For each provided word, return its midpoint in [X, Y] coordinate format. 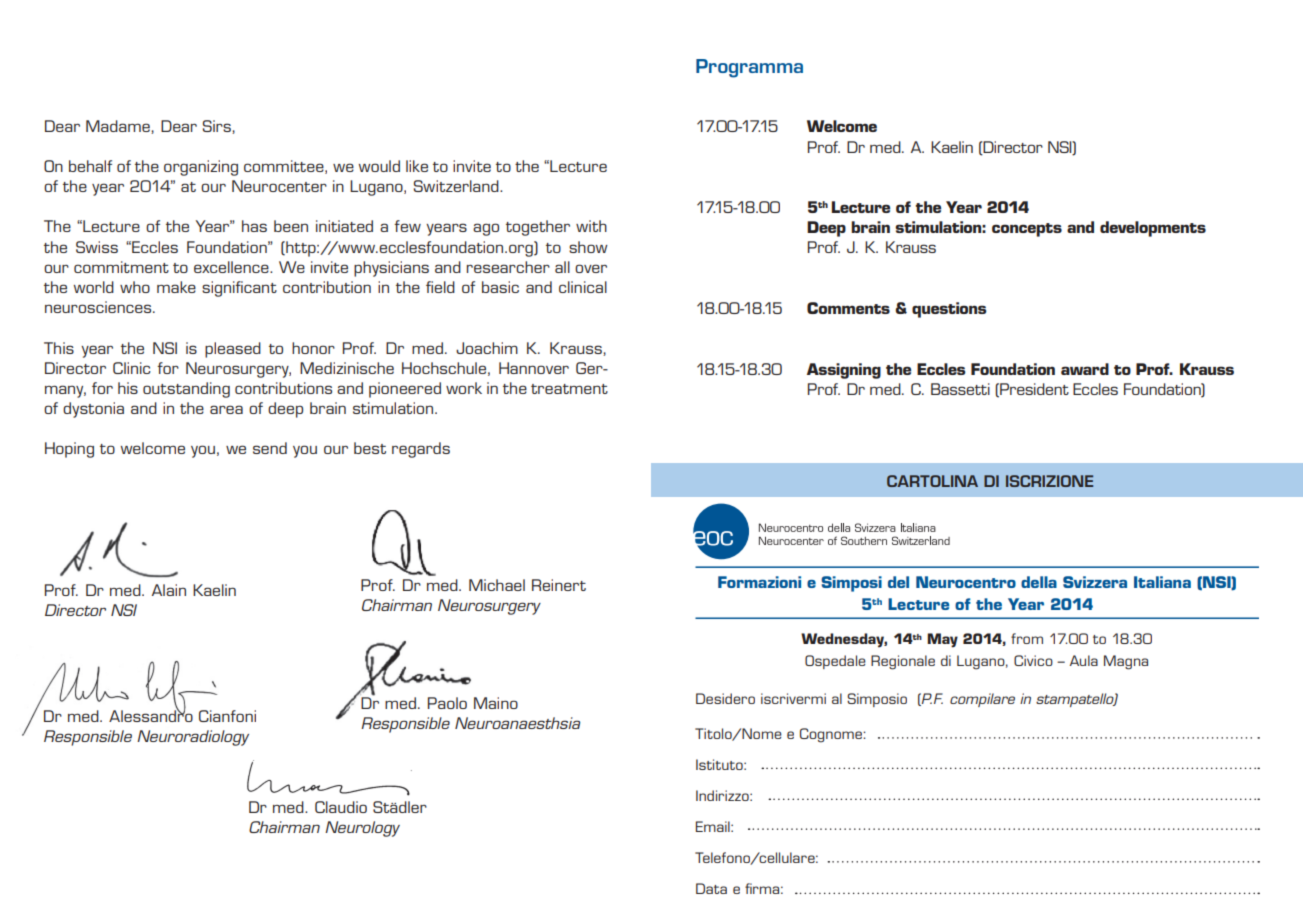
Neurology [362, 829]
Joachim [487, 348]
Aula [1084, 660]
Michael [497, 585]
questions [949, 310]
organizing [201, 168]
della [1039, 582]
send [270, 448]
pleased [233, 350]
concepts [1027, 230]
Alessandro [151, 715]
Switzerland [457, 186]
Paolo [447, 703]
